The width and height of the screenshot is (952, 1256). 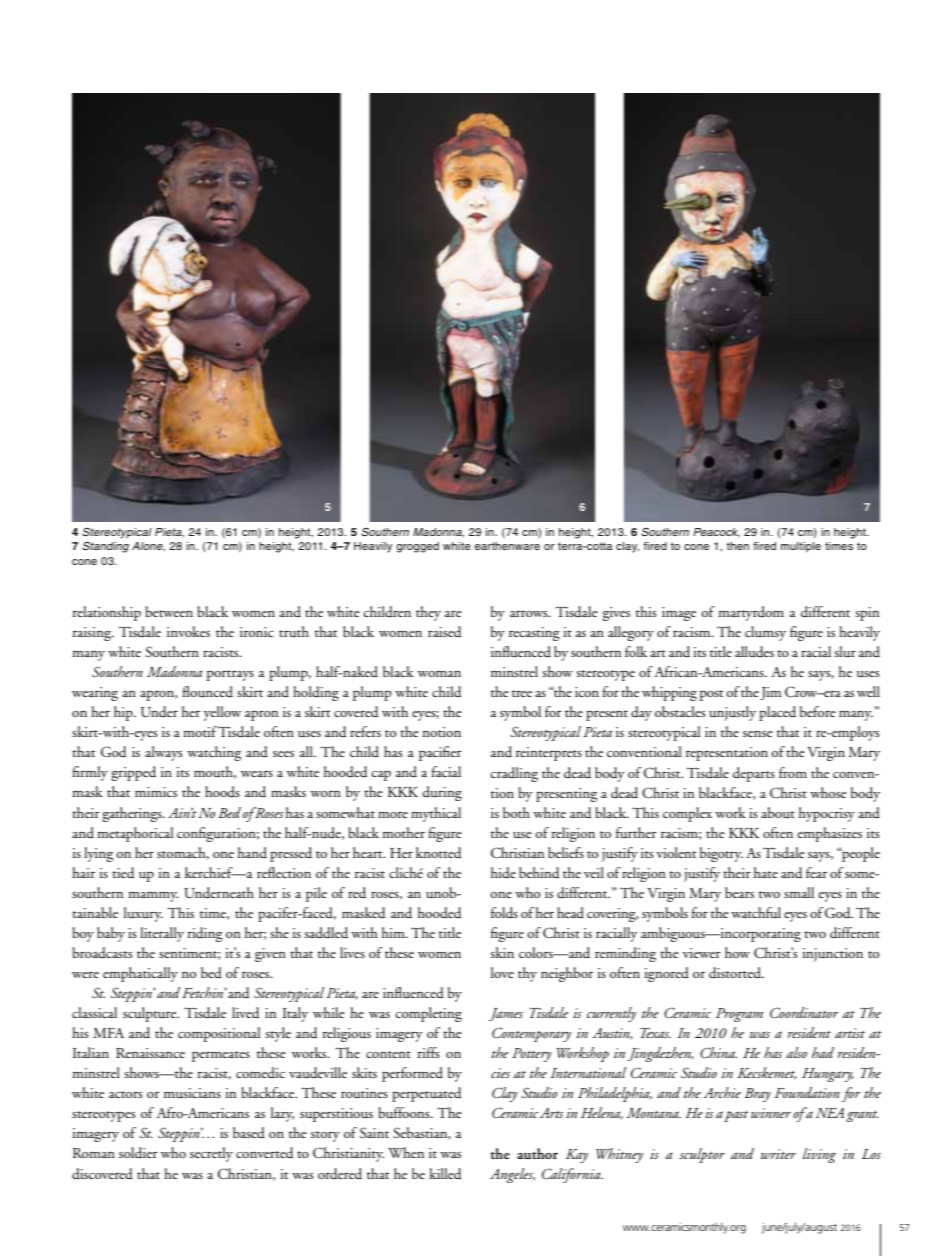 I want to click on writer, so click(x=778, y=1154).
